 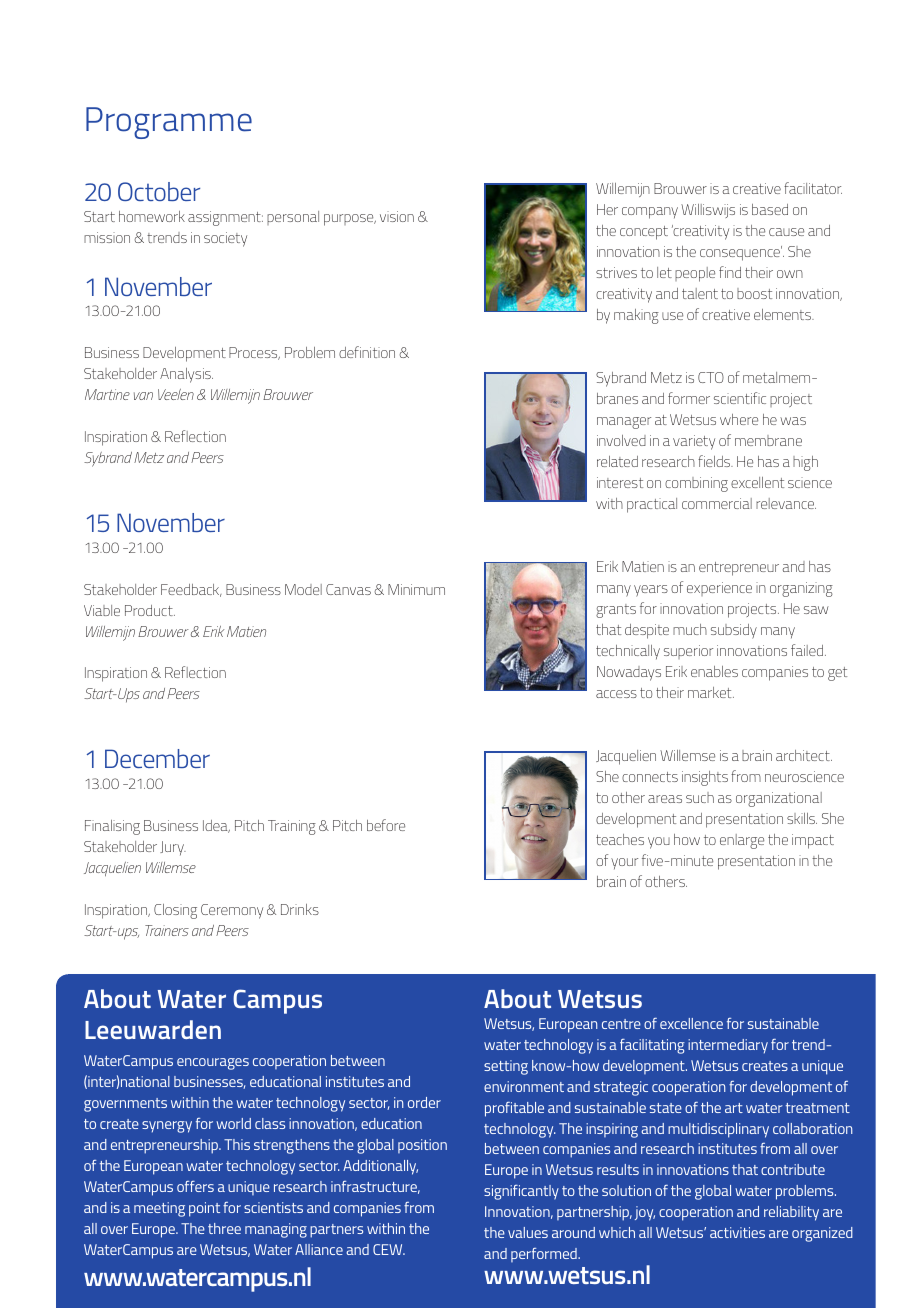 I want to click on excellence, so click(x=691, y=1023).
